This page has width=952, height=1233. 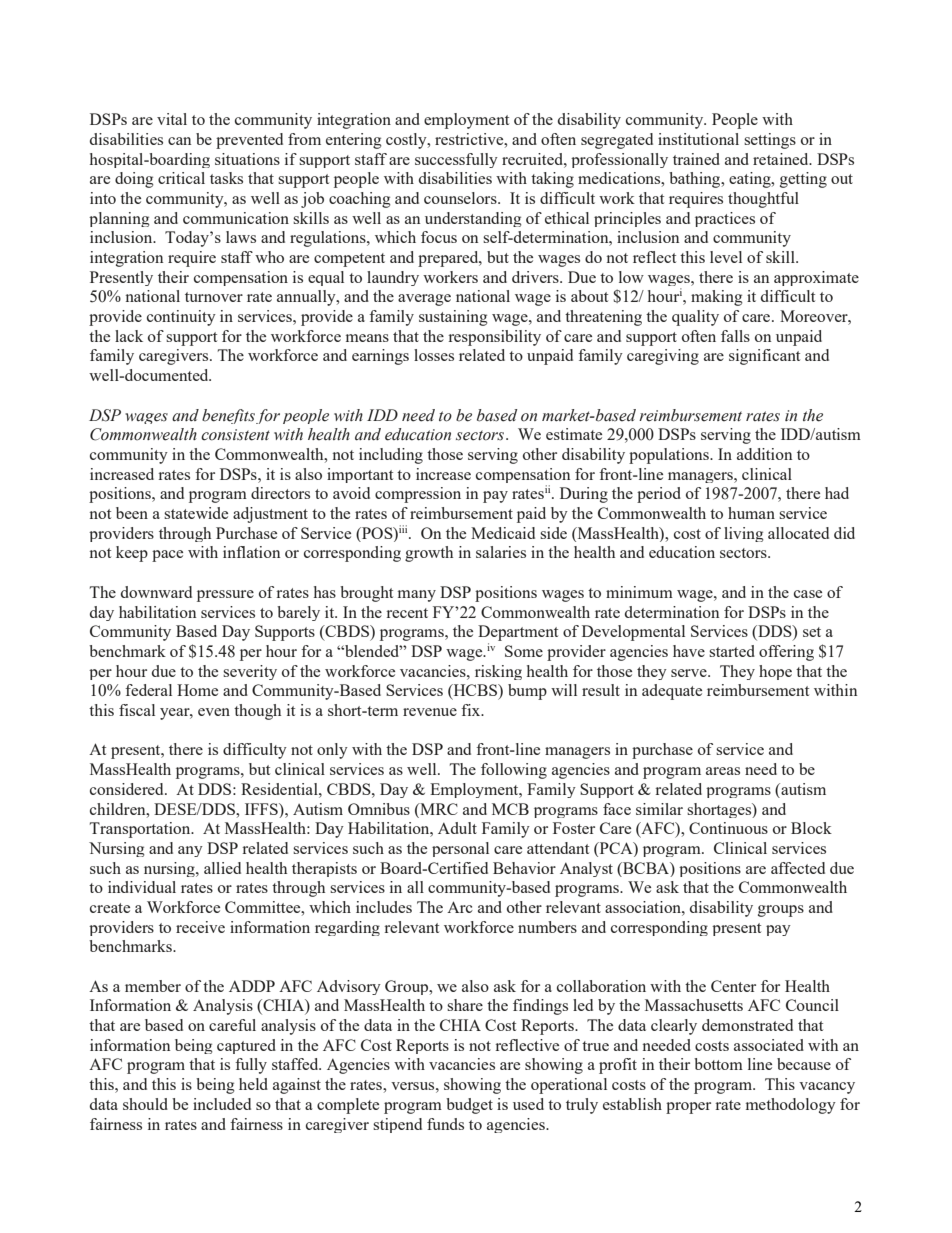 I want to click on settings, so click(x=770, y=141).
